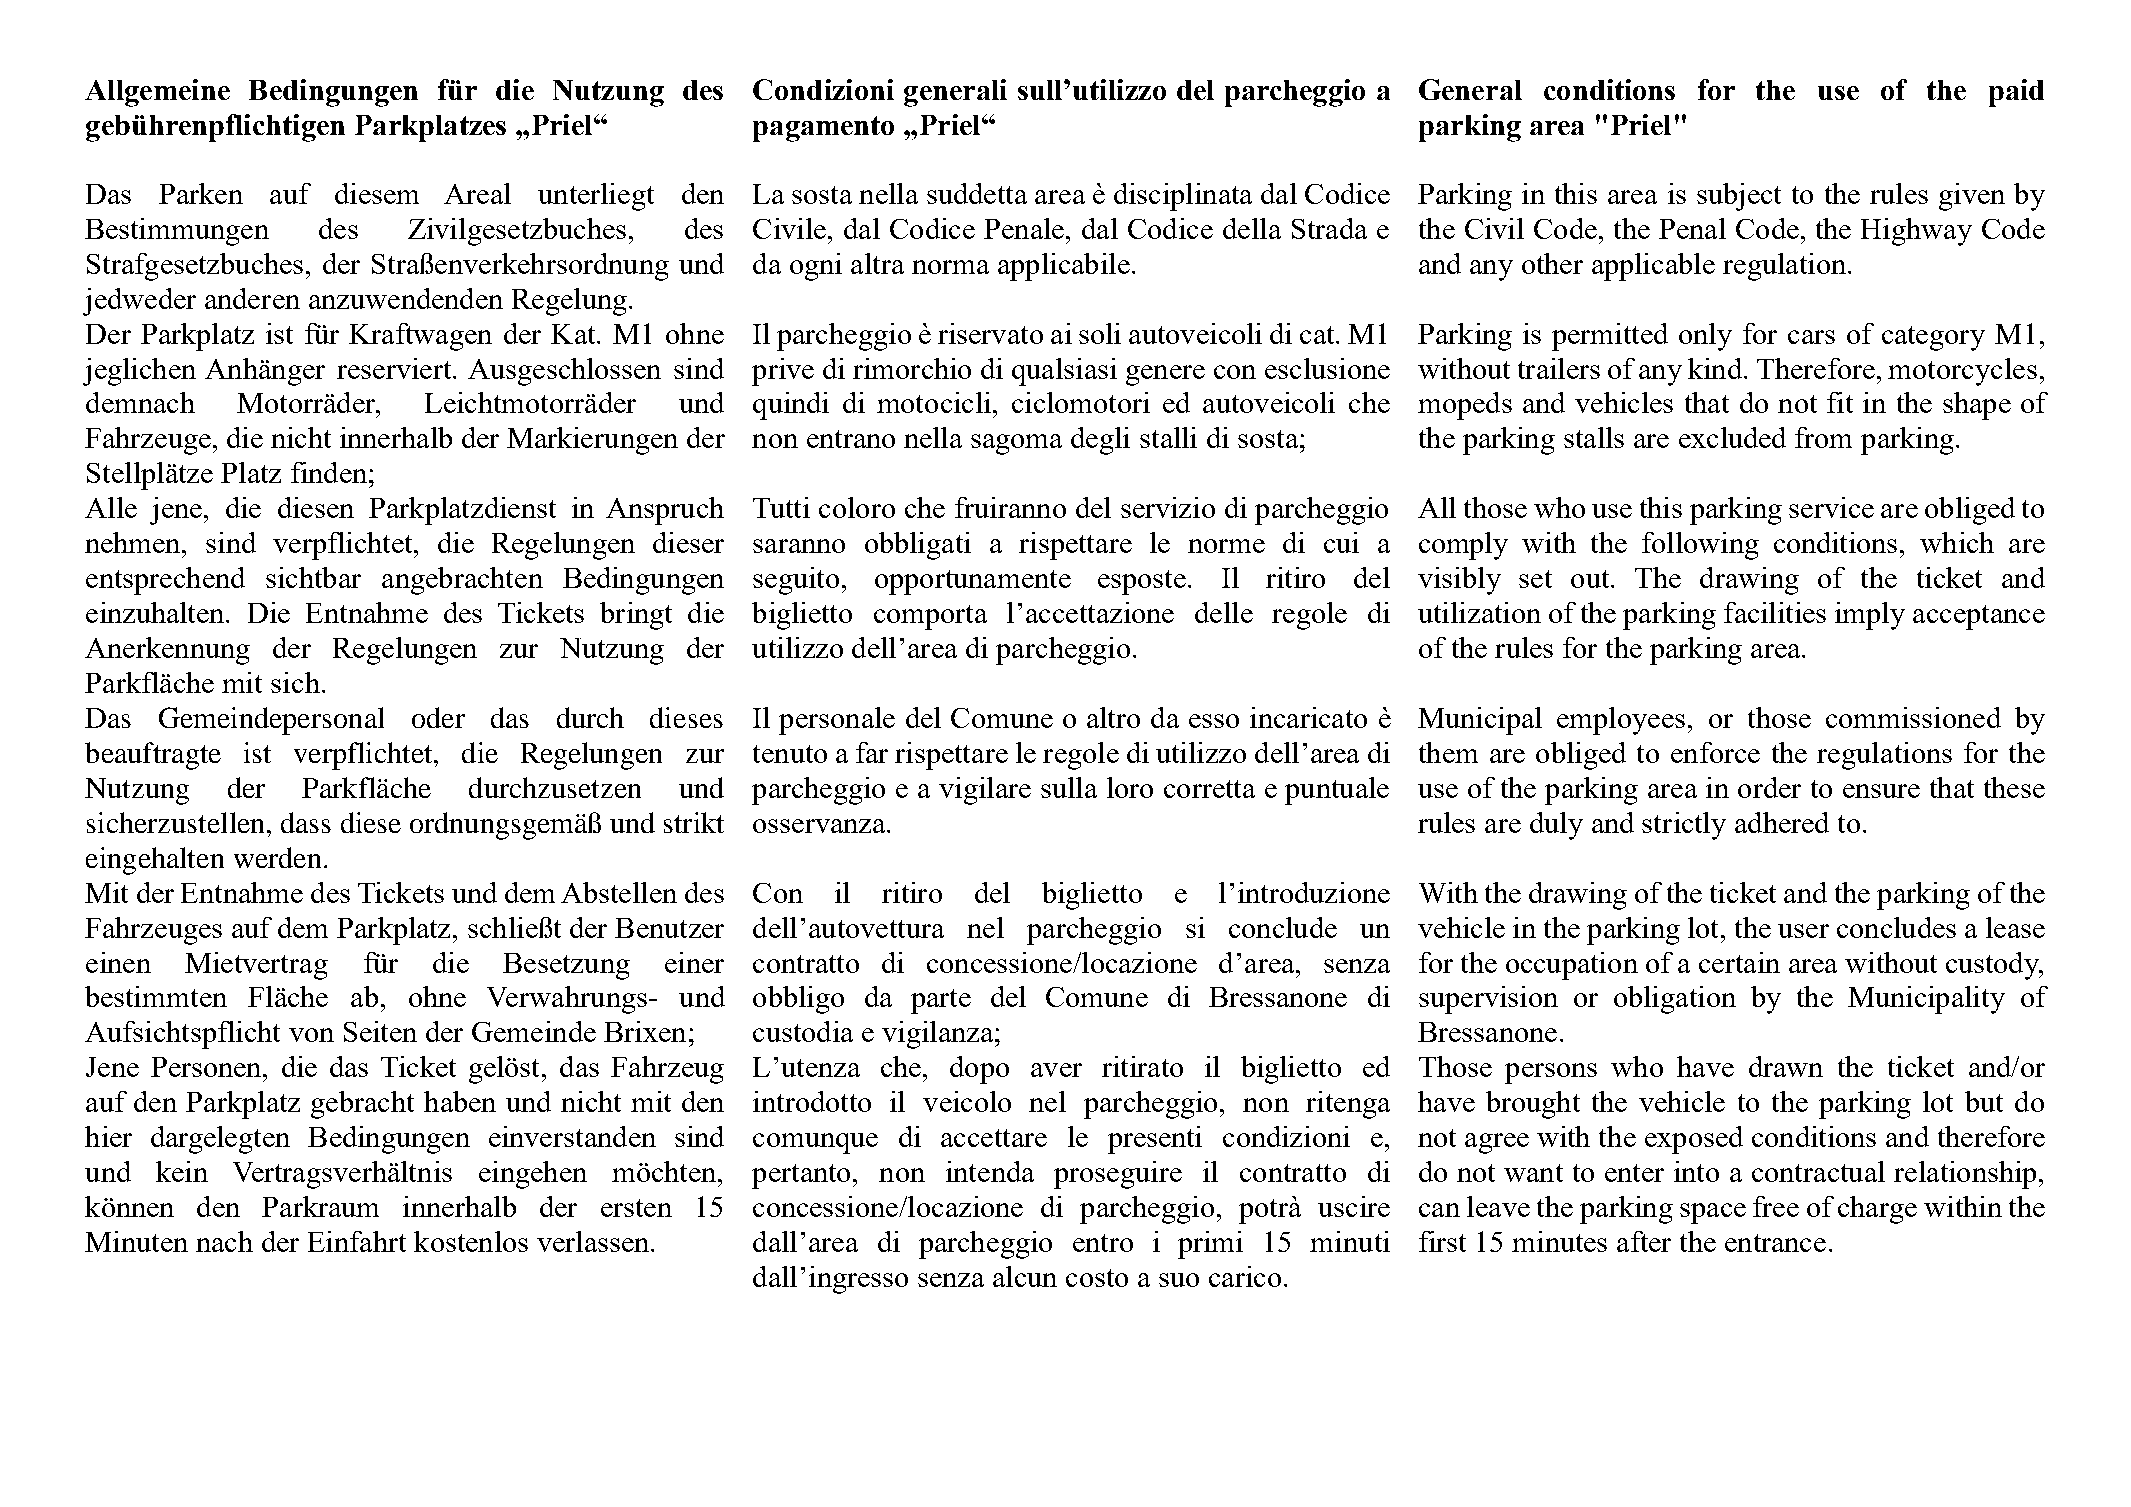 This screenshot has width=2131, height=1507. What do you see at coordinates (1840, 402) in the screenshot?
I see `fit` at bounding box center [1840, 402].
